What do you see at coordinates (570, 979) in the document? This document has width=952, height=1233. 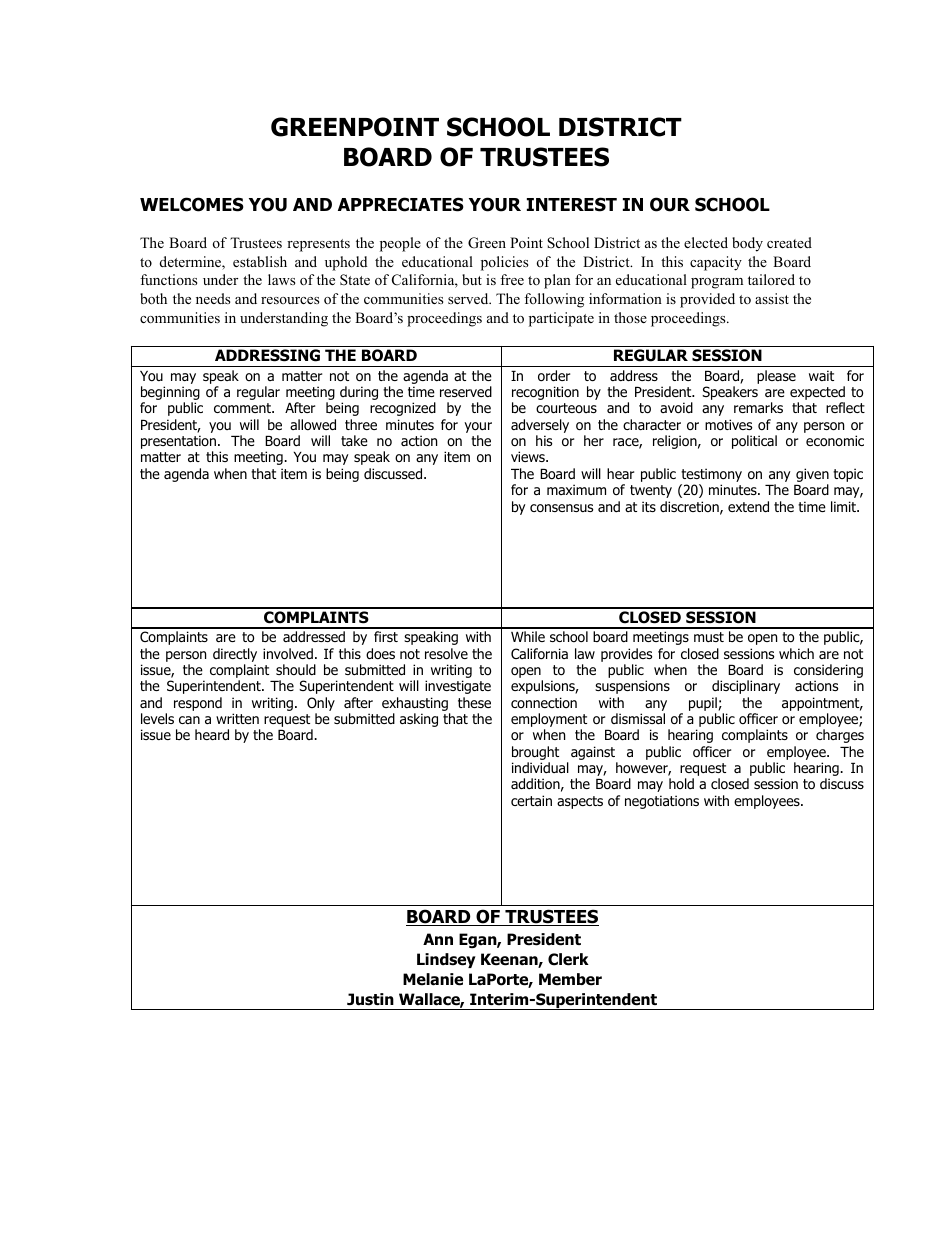 I see `Member` at bounding box center [570, 979].
